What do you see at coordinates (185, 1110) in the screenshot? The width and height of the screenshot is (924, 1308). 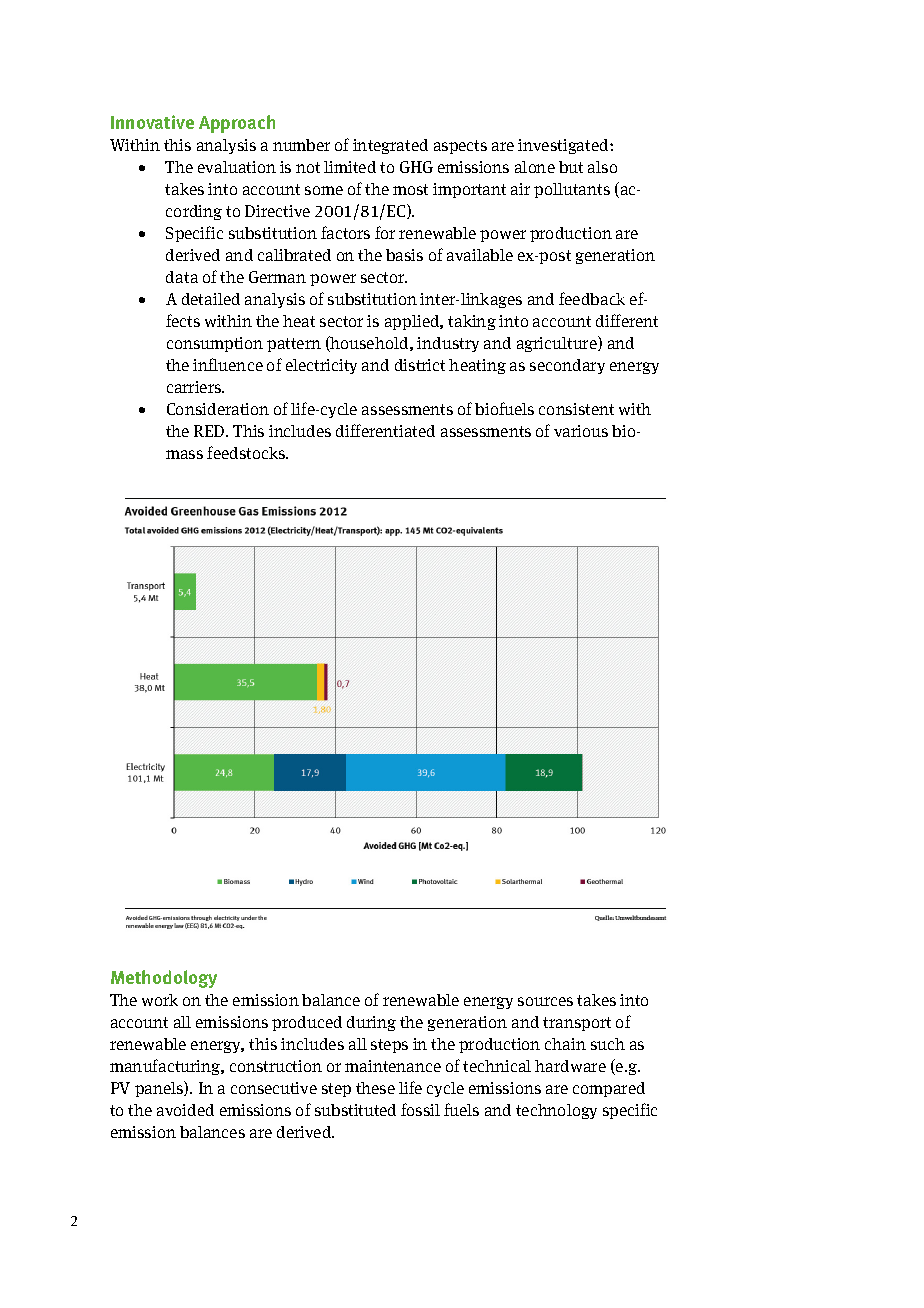 I see `avoided` at bounding box center [185, 1110].
